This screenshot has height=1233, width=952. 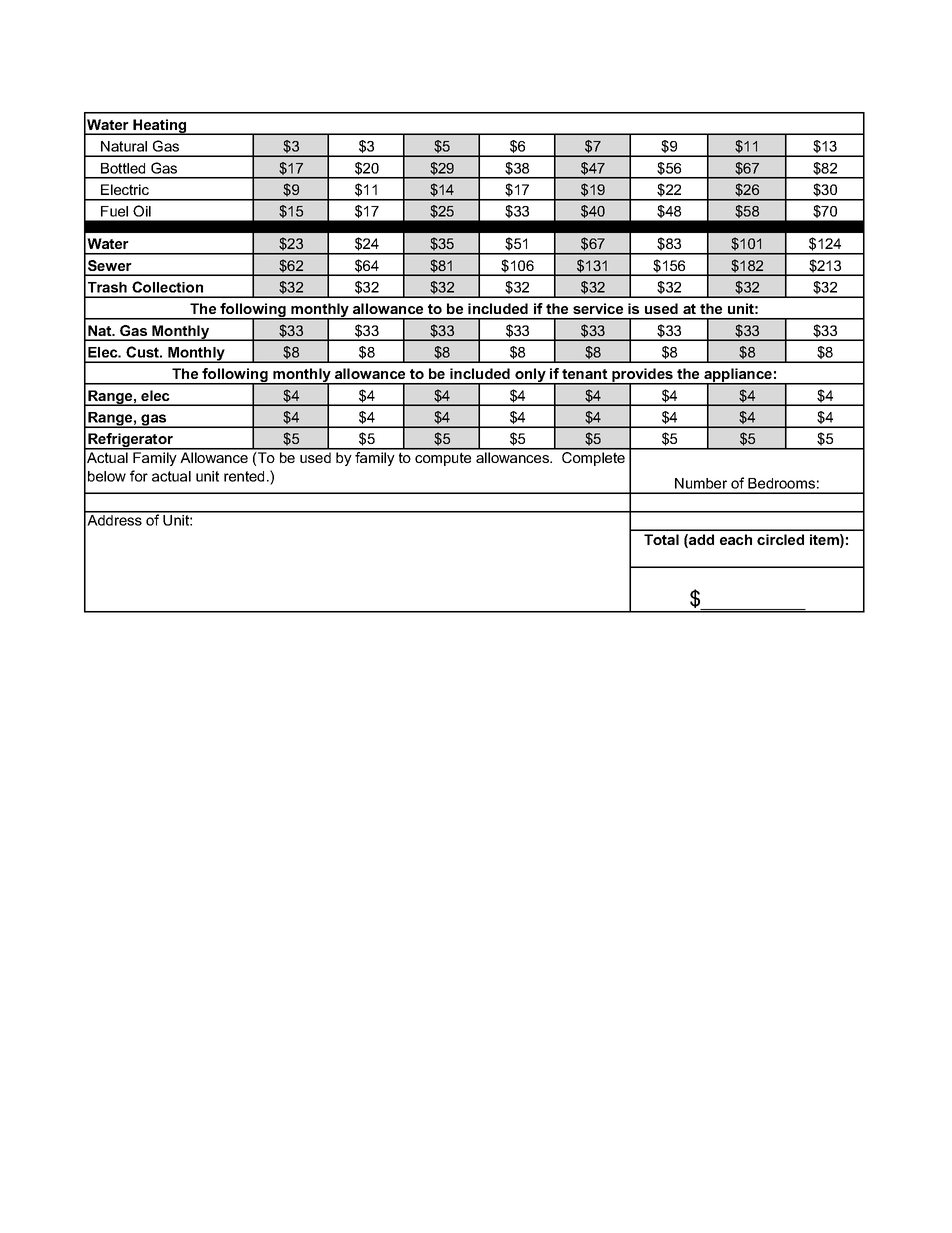 I want to click on Bottled, so click(x=123, y=168).
